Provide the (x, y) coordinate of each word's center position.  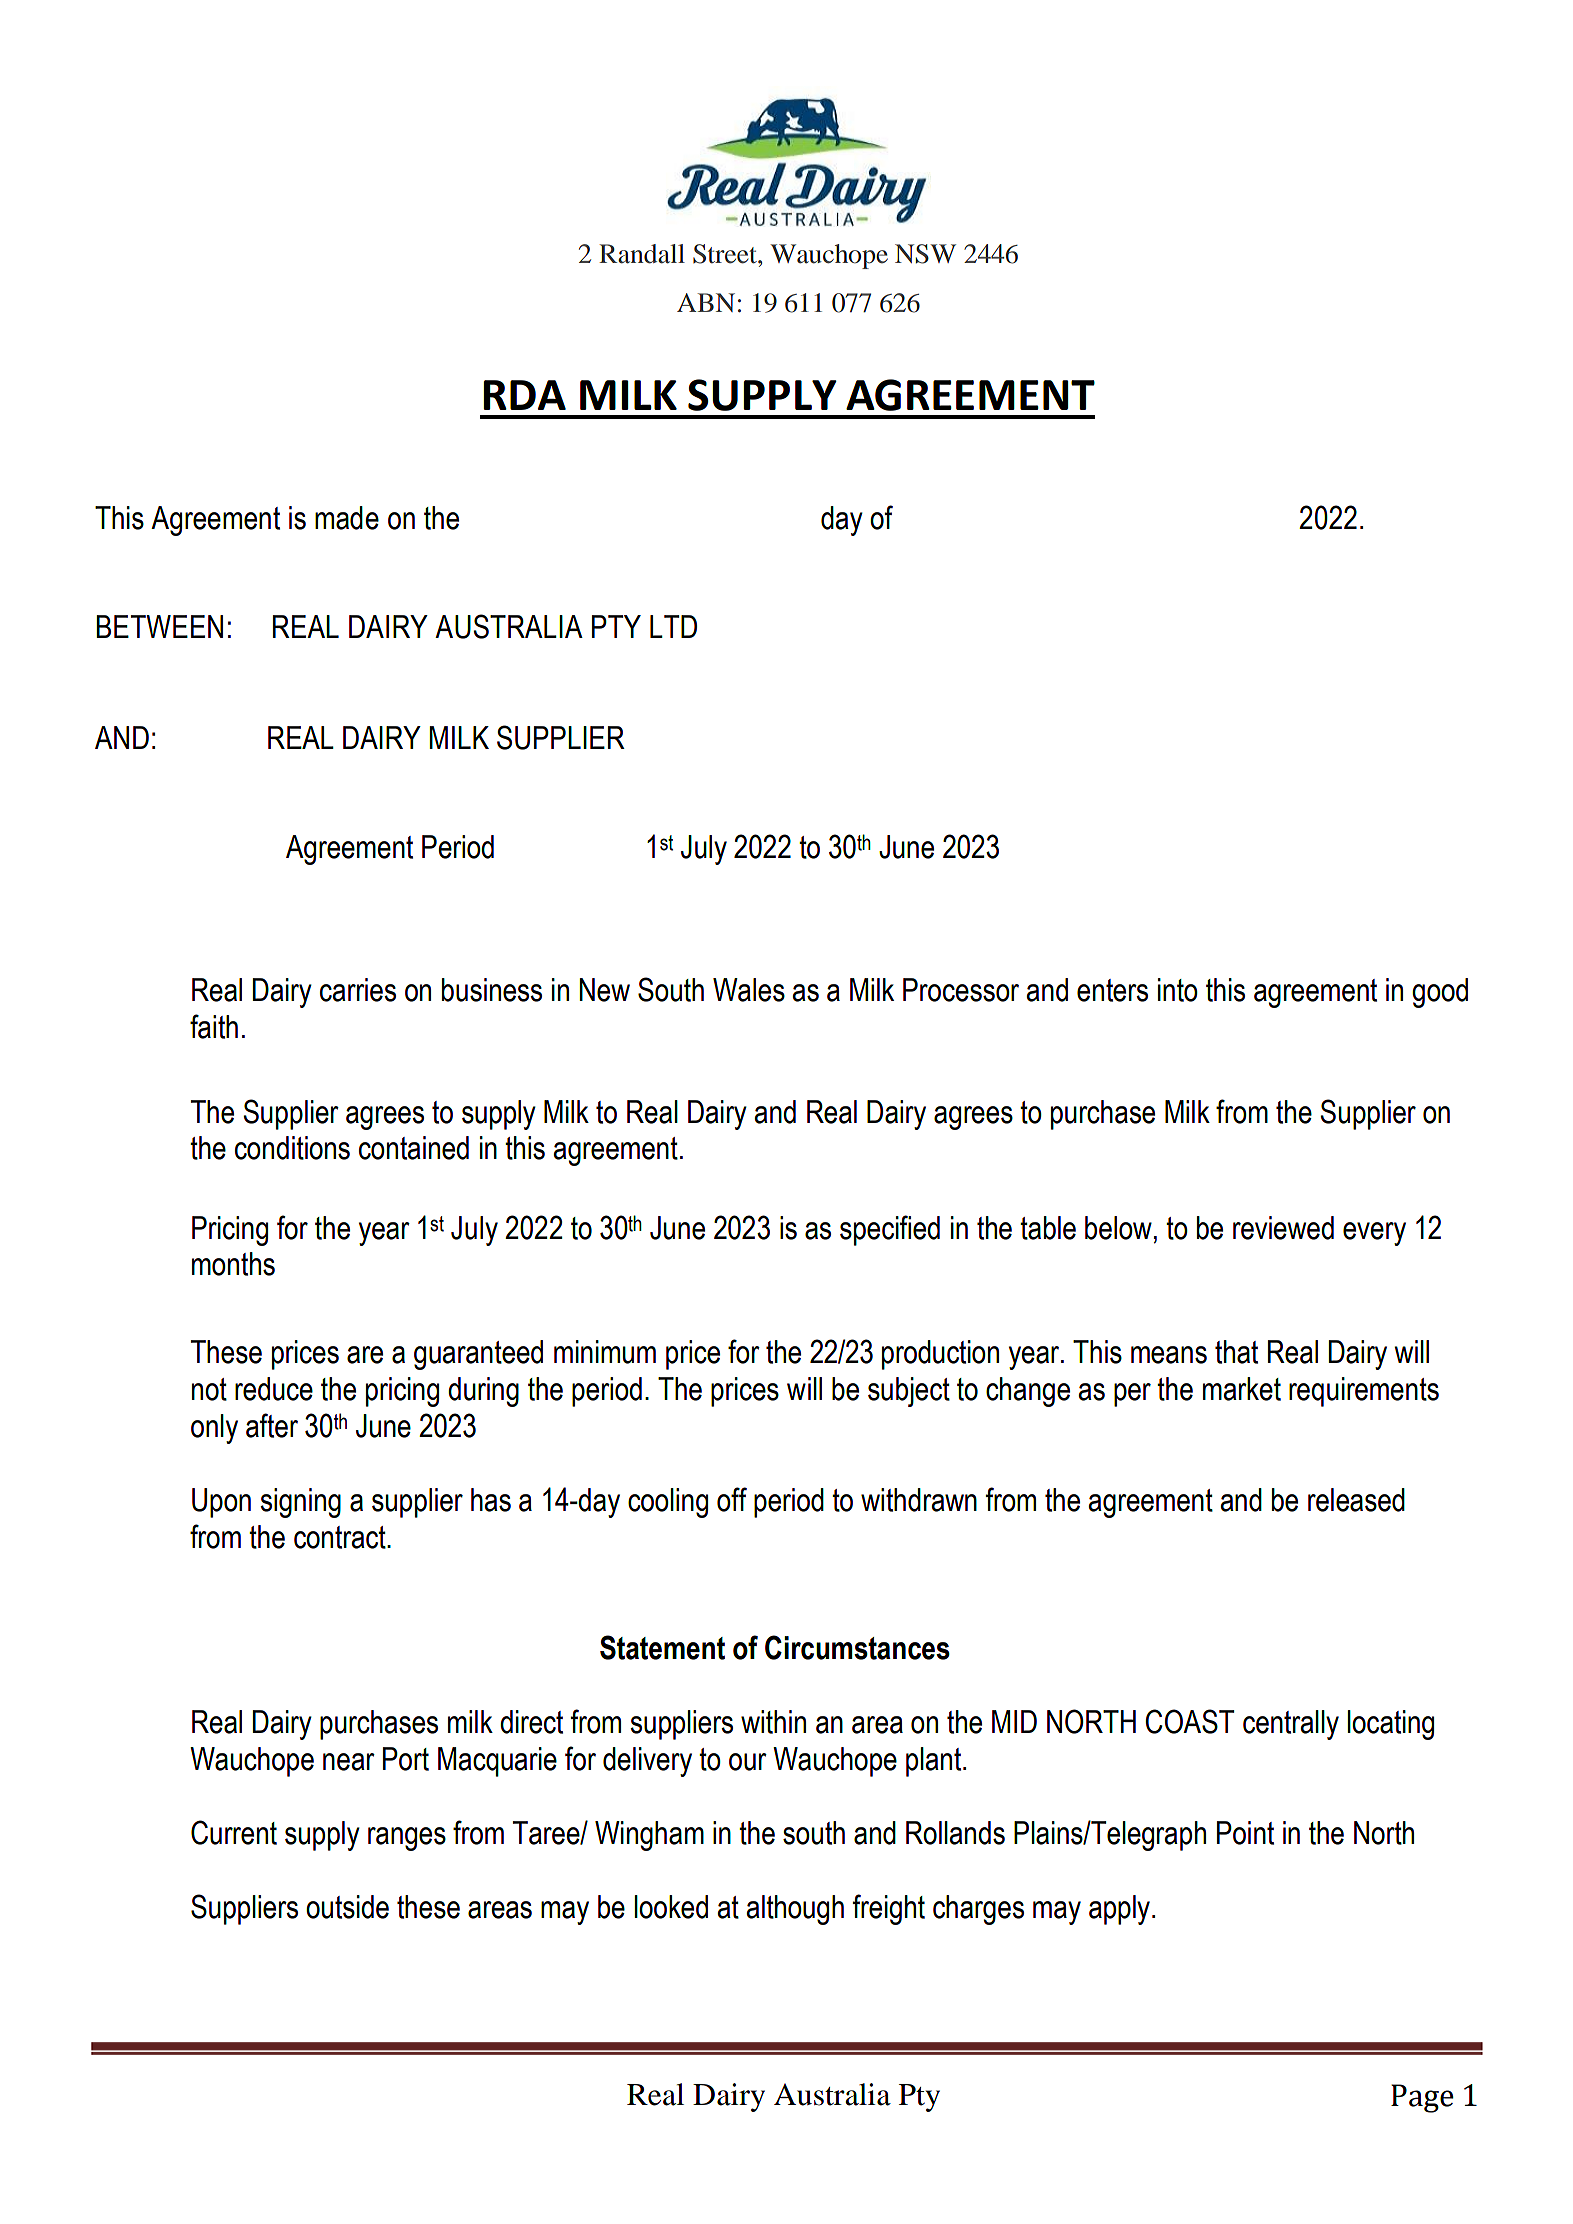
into (1178, 990)
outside (347, 1907)
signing (300, 1503)
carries (358, 990)
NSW (925, 254)
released (1356, 1500)
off (732, 1499)
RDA (525, 395)
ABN (706, 302)
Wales (749, 990)
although (795, 1910)
